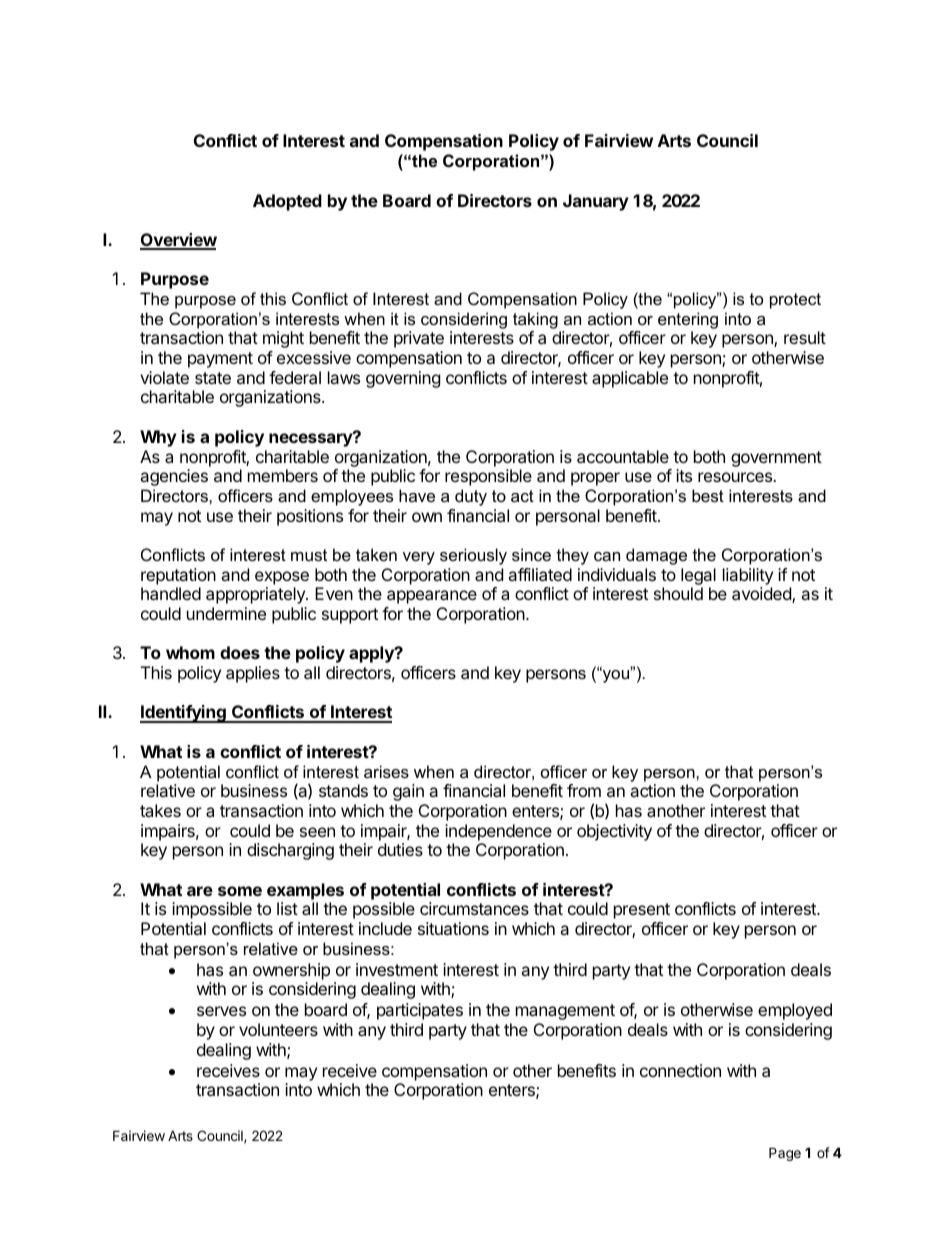  I want to click on responsible, so click(488, 477).
